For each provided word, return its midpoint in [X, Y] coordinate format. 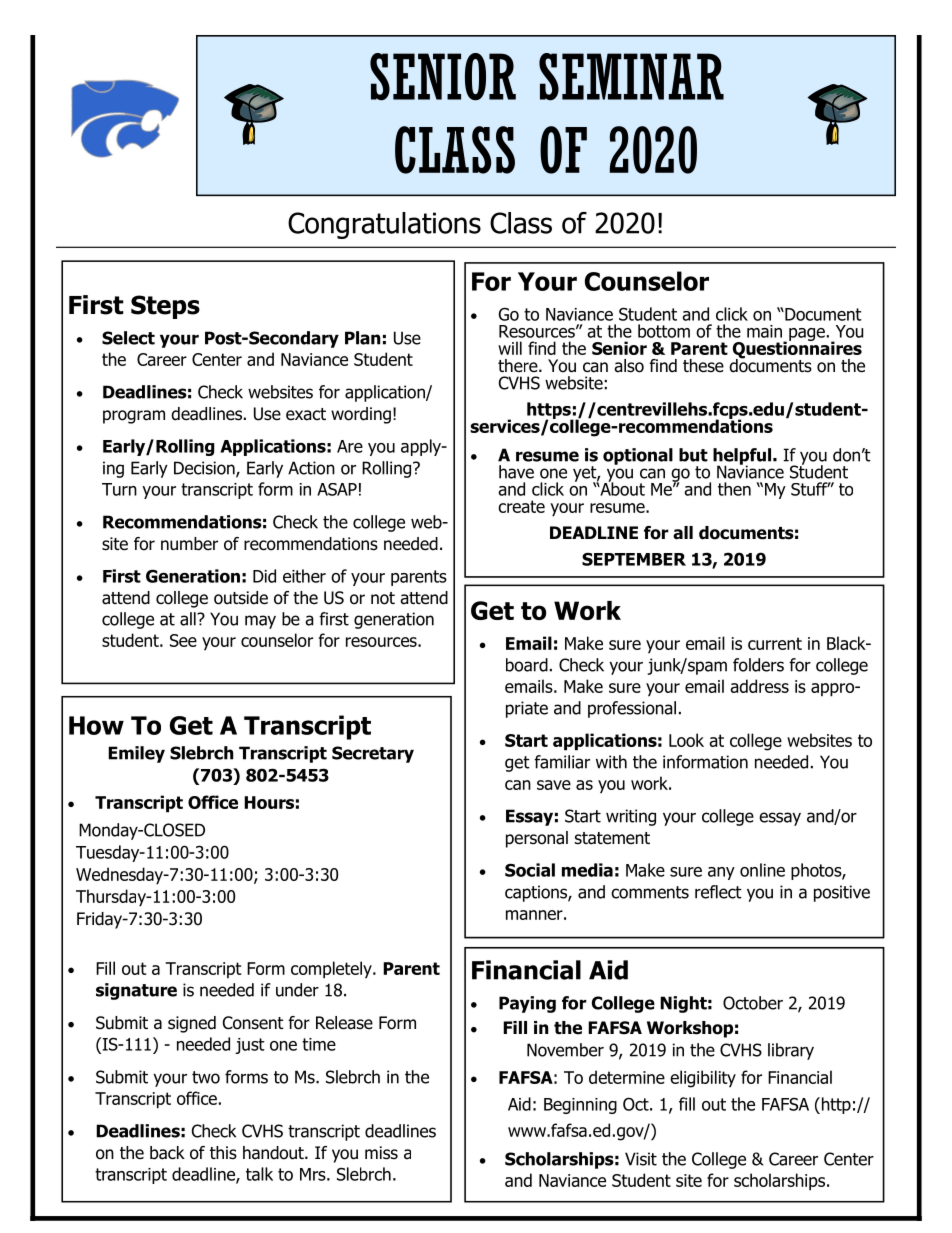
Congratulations [384, 225]
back [167, 1153]
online [762, 870]
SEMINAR [631, 77]
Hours [269, 802]
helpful [743, 457]
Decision [205, 469]
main [764, 331]
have [516, 472]
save [554, 785]
